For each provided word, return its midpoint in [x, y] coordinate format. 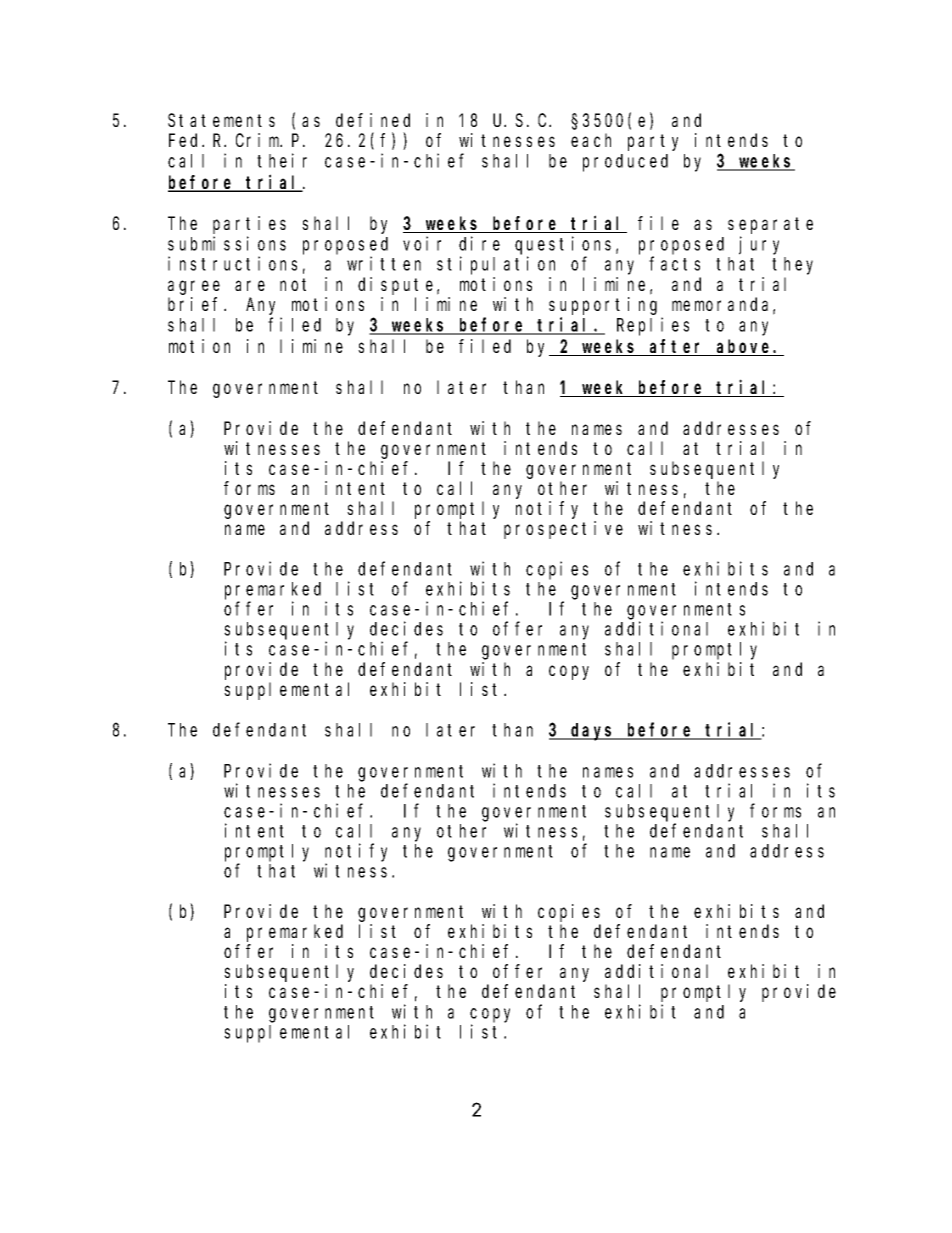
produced [625, 163]
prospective [563, 530]
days [593, 732]
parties [249, 225]
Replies [653, 326]
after [677, 347]
